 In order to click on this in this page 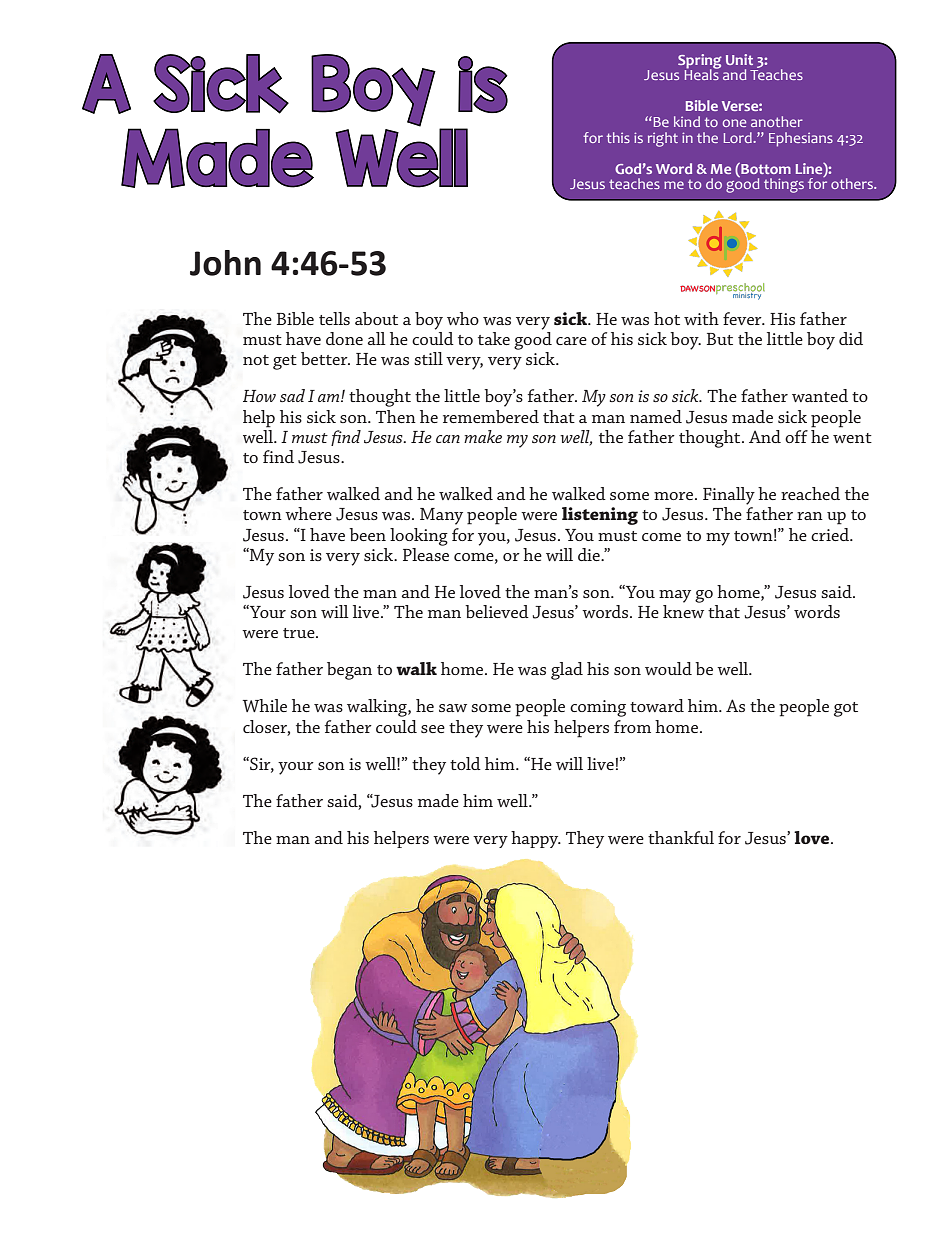, I will do `click(618, 137)`.
